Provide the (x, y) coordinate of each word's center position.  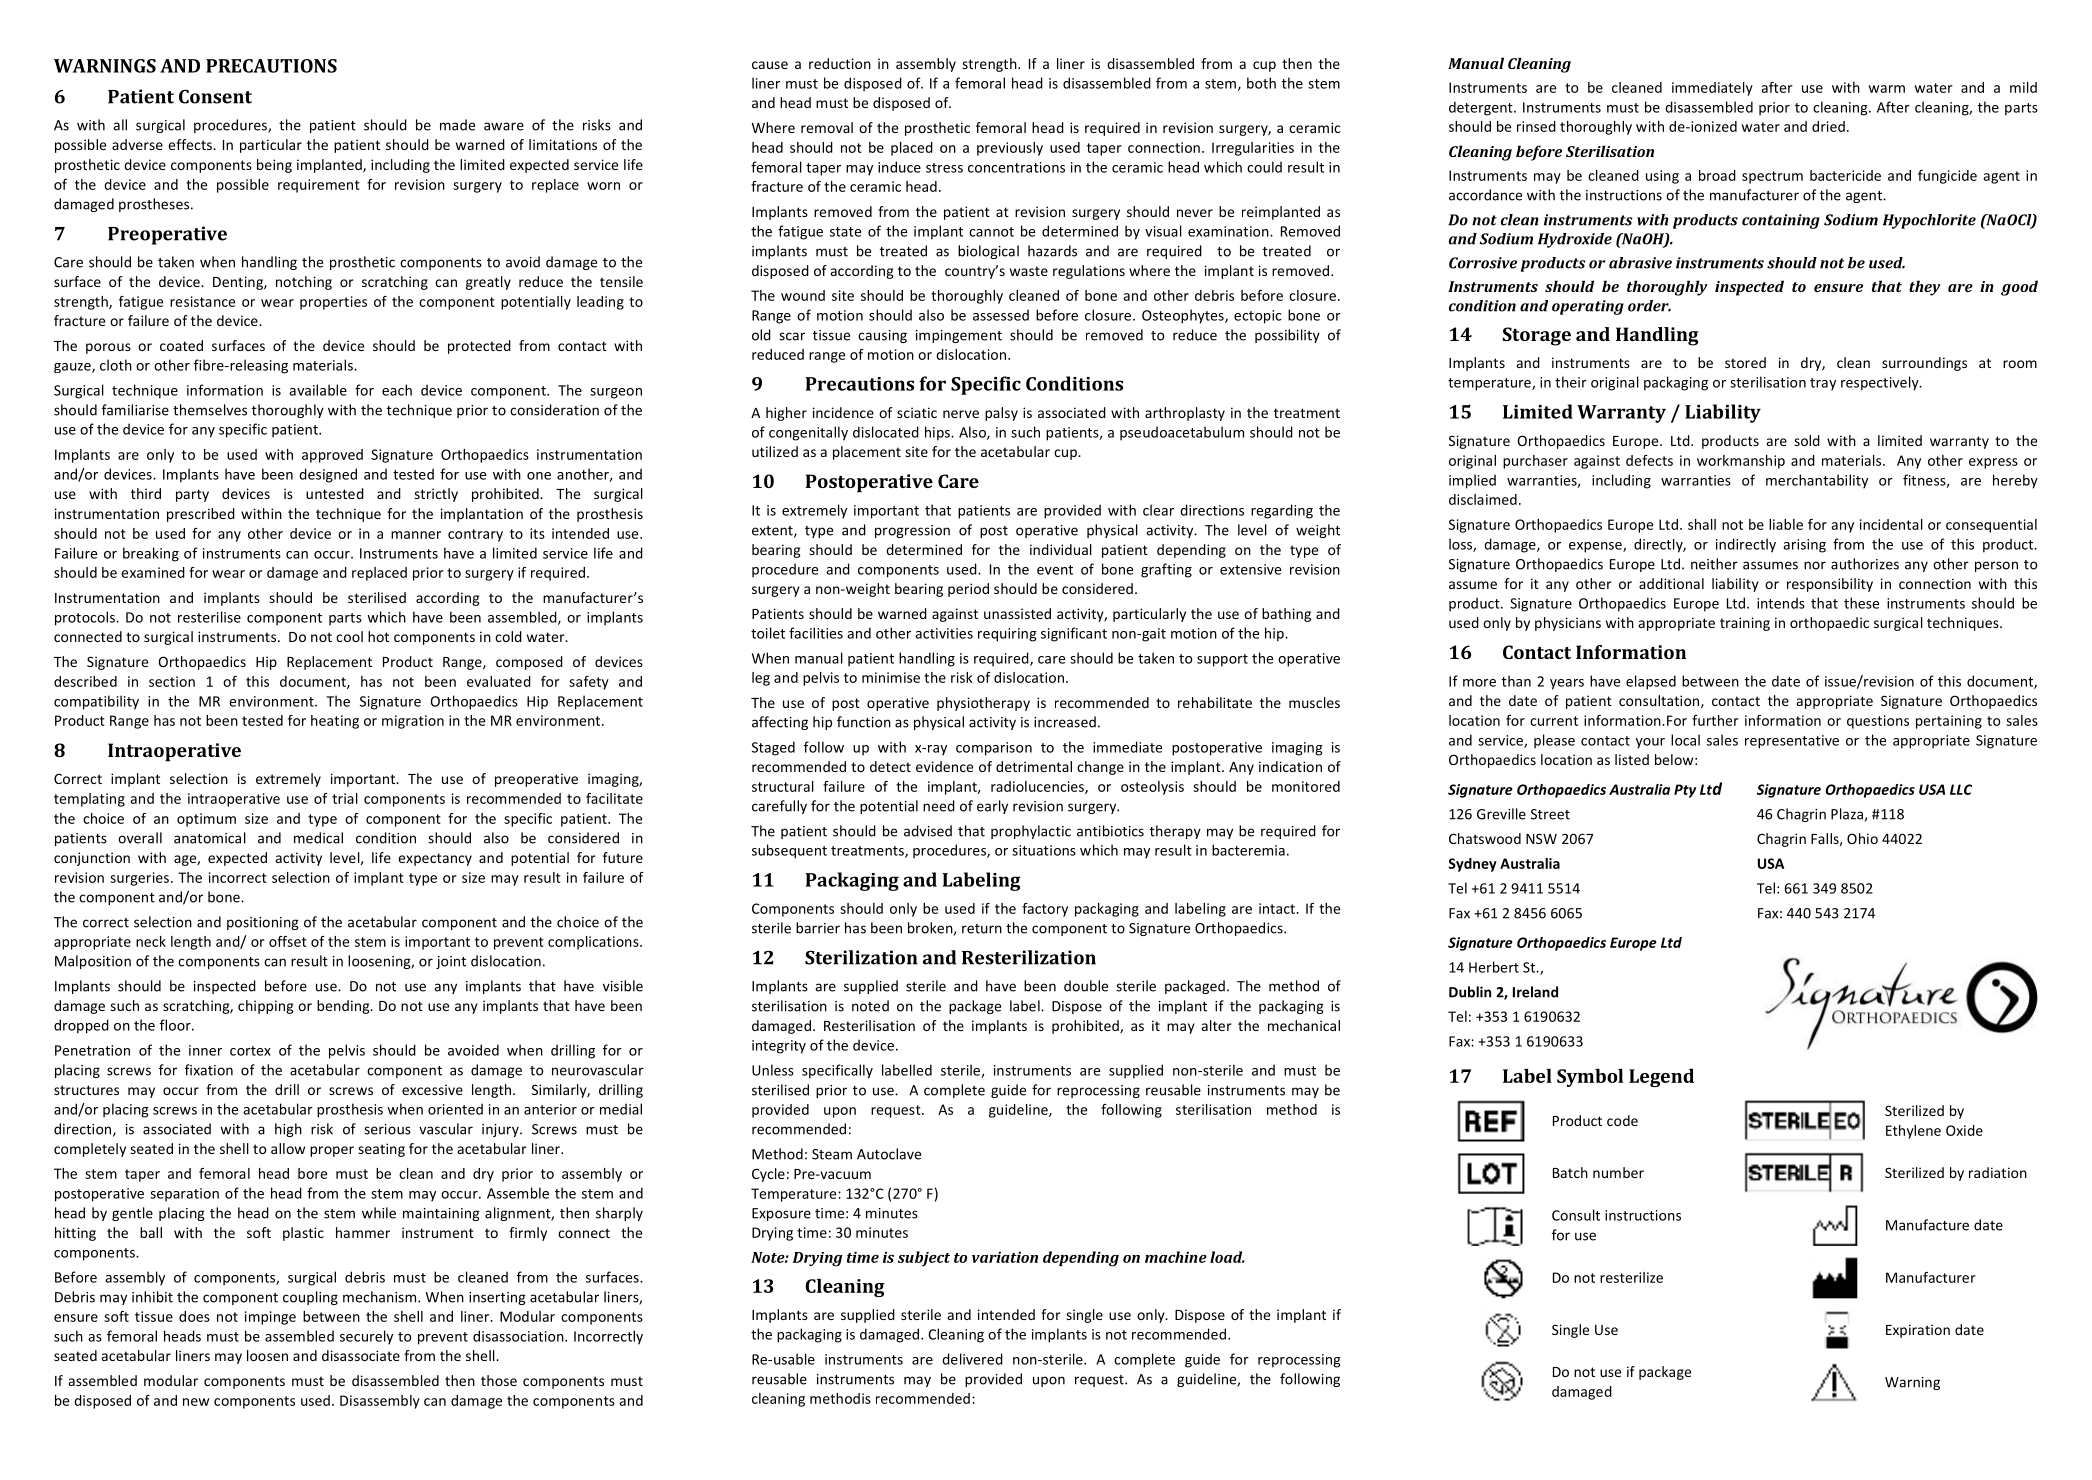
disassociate (361, 1355)
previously (1010, 149)
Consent (215, 96)
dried (1828, 126)
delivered (972, 1359)
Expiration (1918, 1331)
